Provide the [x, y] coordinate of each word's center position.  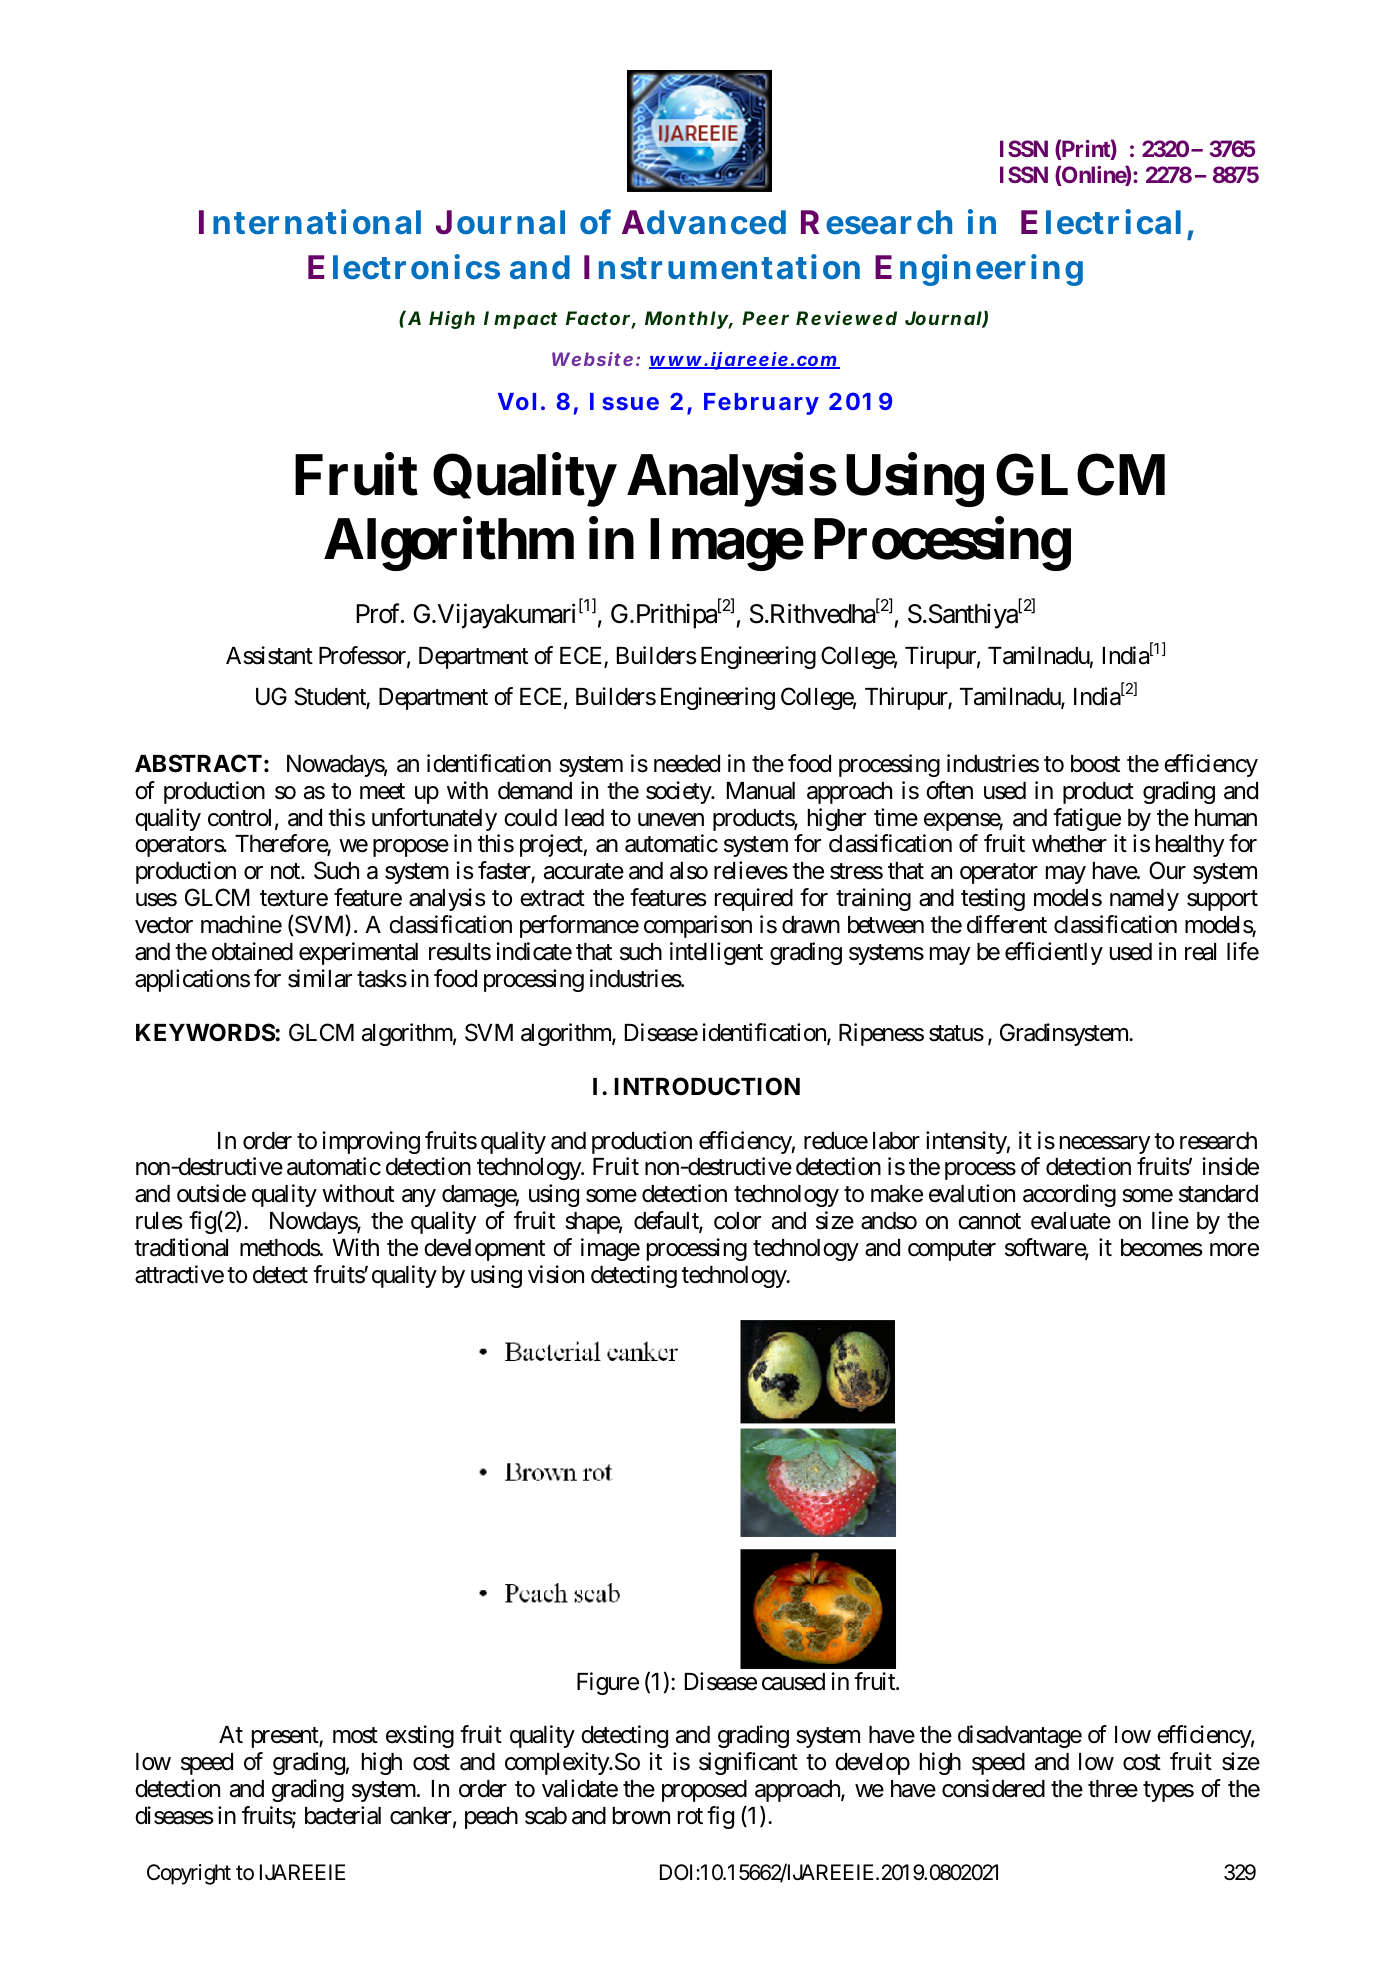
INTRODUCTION [707, 1086]
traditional [181, 1247]
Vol [517, 401]
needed [687, 764]
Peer [765, 318]
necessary [1105, 1145]
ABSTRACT [198, 763]
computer [952, 1250]
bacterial [343, 1815]
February [761, 404]
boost [1095, 764]
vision [556, 1274]
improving [371, 1142]
